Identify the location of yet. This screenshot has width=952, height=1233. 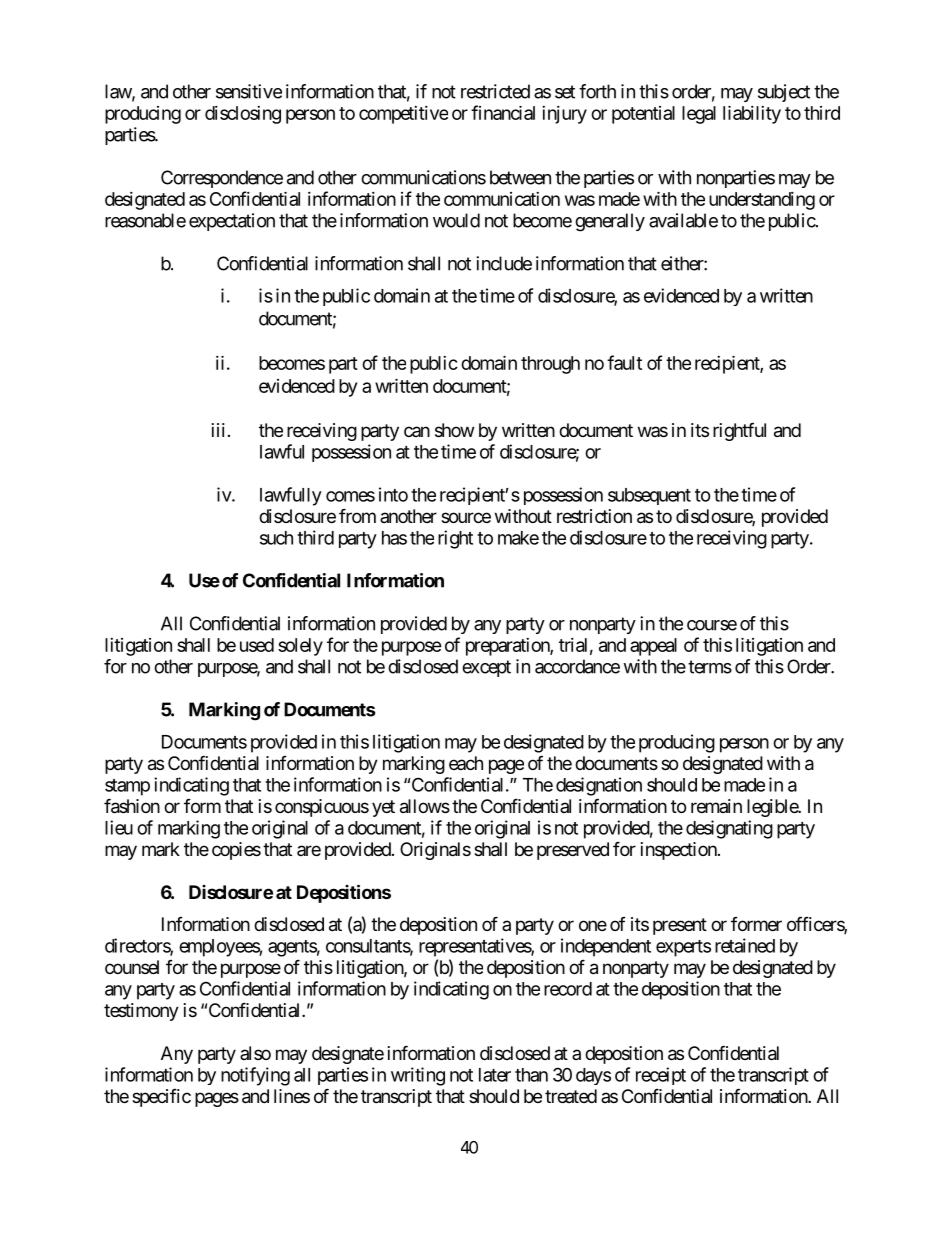
(383, 808).
